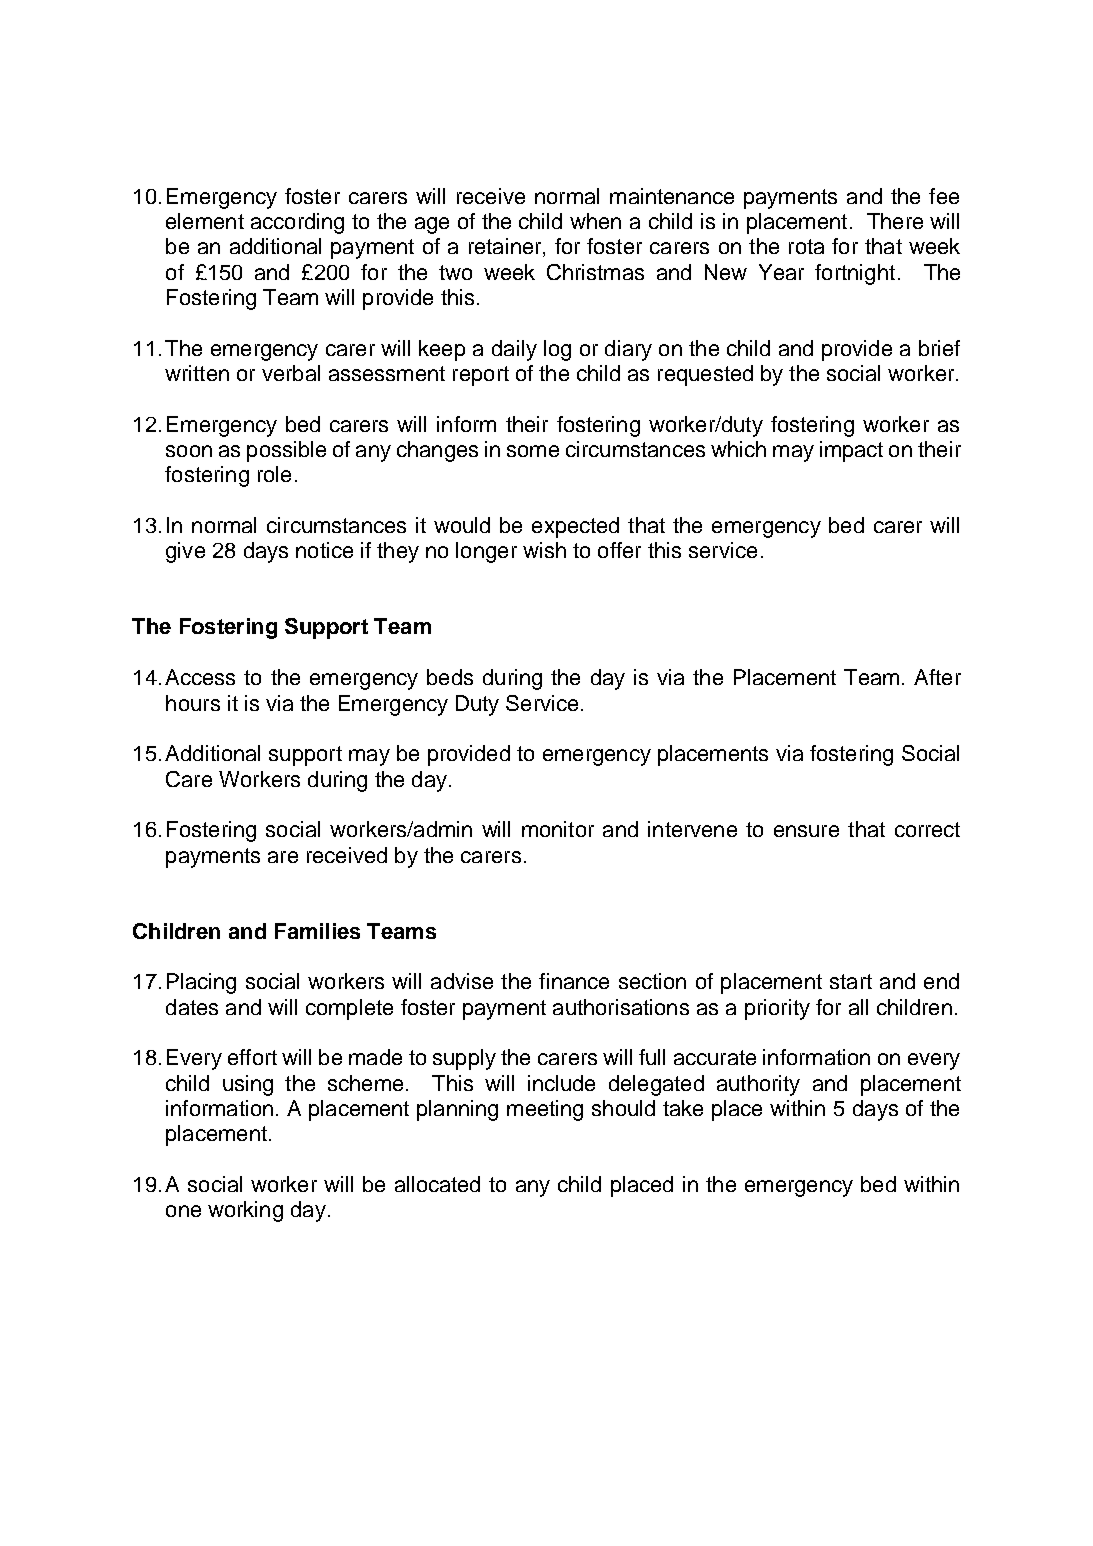  Describe the element at coordinates (937, 677) in the document. I see `After` at that location.
